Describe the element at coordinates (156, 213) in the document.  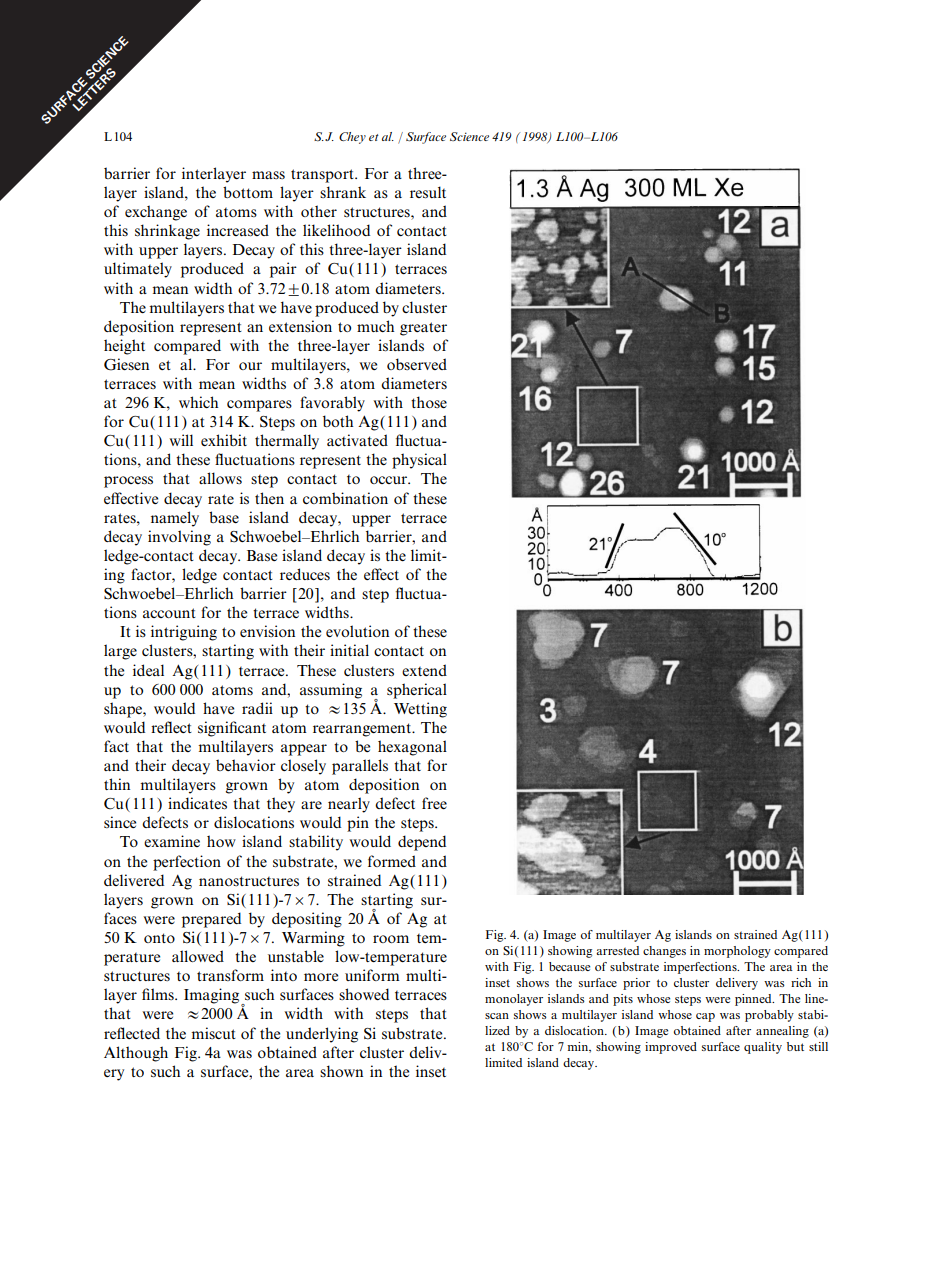
I see `exchange` at that location.
